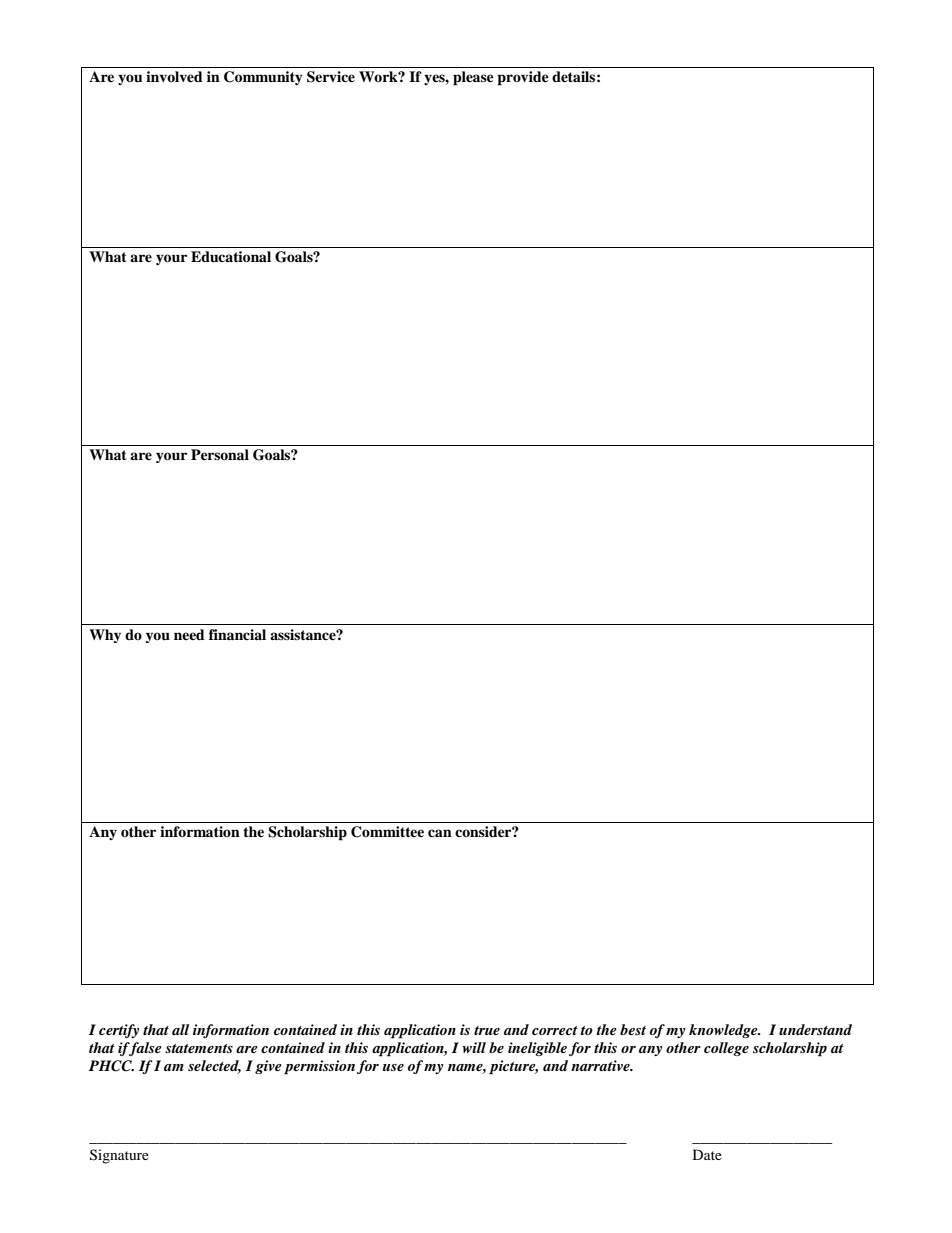 The height and width of the image is (1233, 952). Describe the element at coordinates (440, 833) in the image. I see `can` at that location.
